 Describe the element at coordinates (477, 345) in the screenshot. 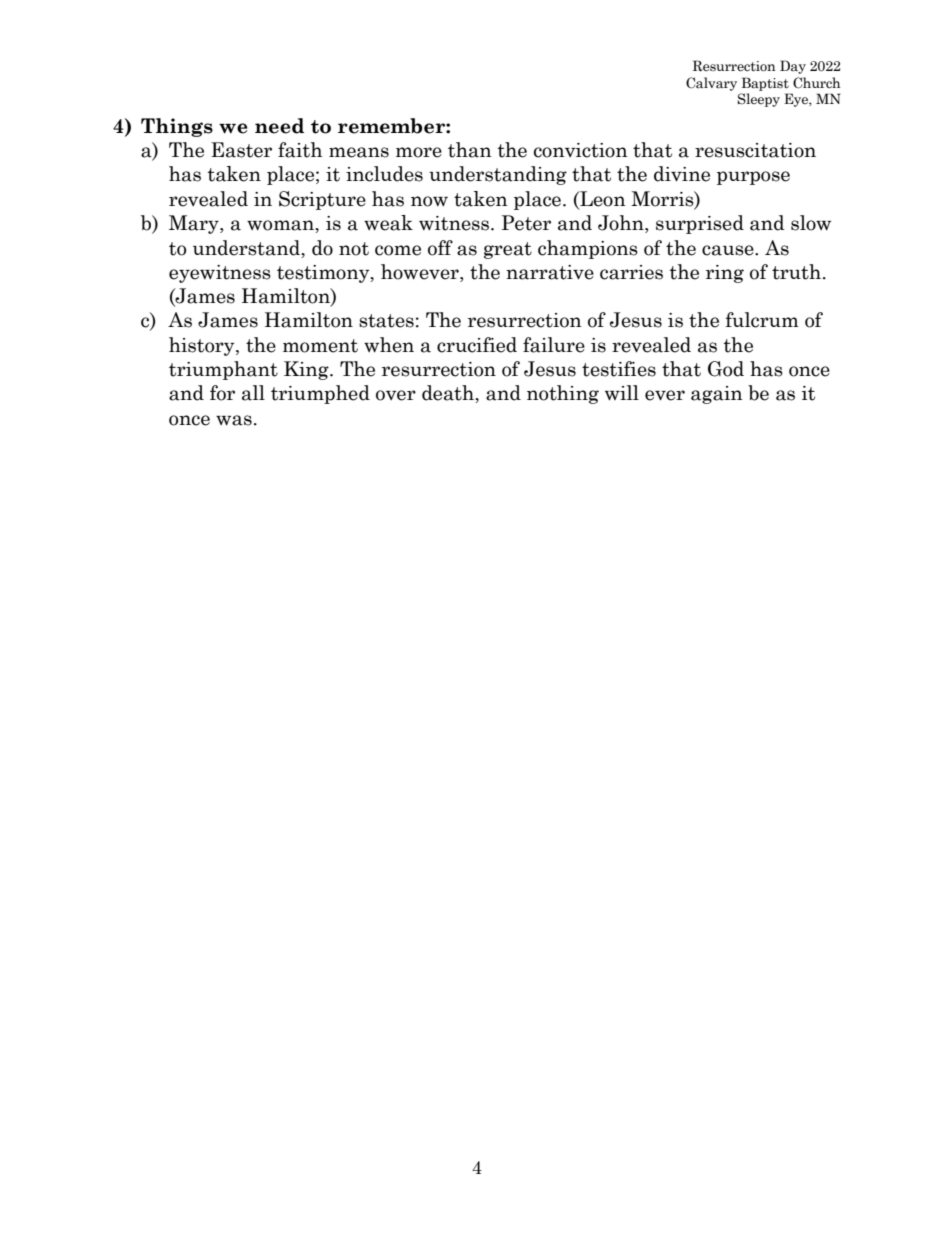

I see `crucified` at that location.
